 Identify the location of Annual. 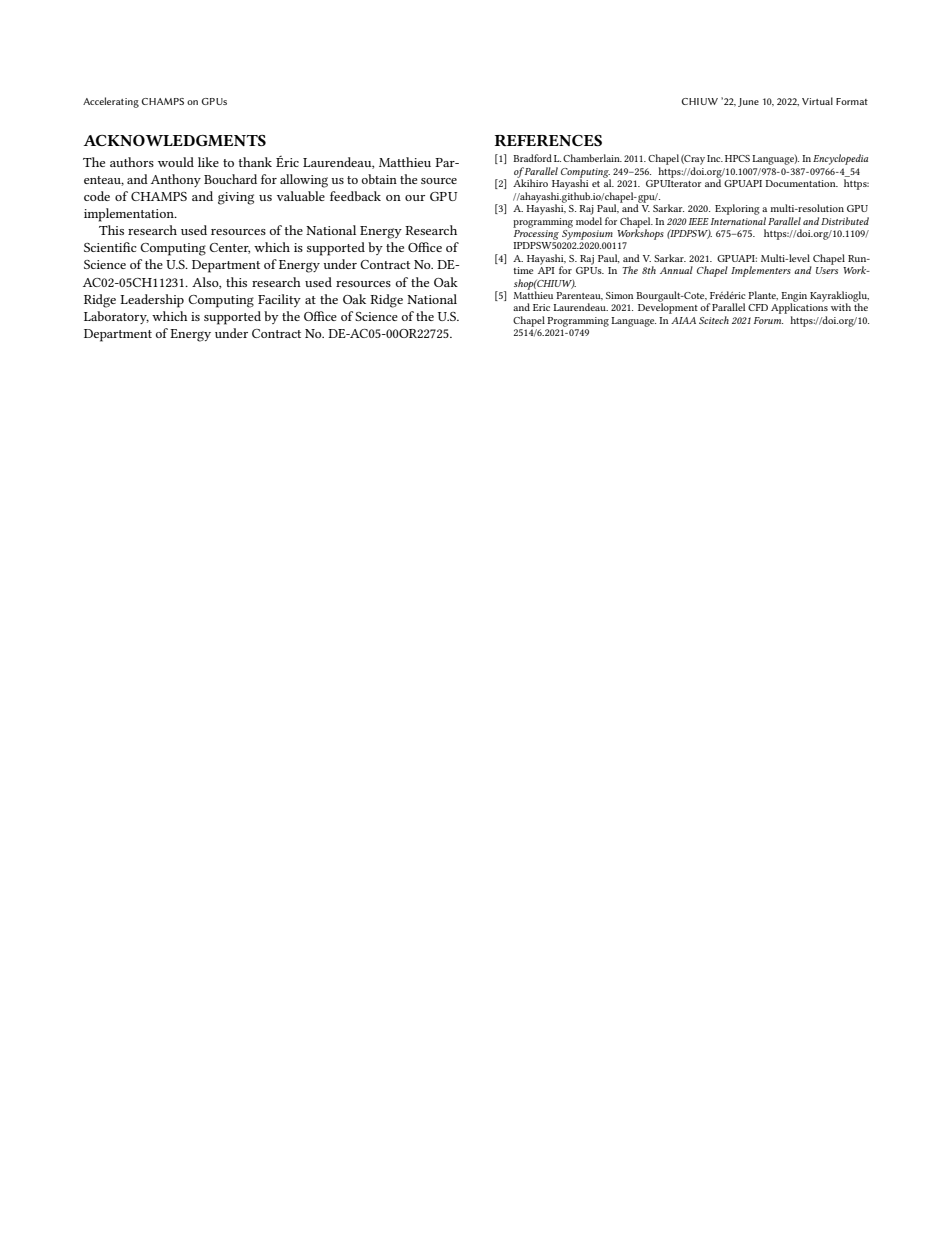
(676, 270).
